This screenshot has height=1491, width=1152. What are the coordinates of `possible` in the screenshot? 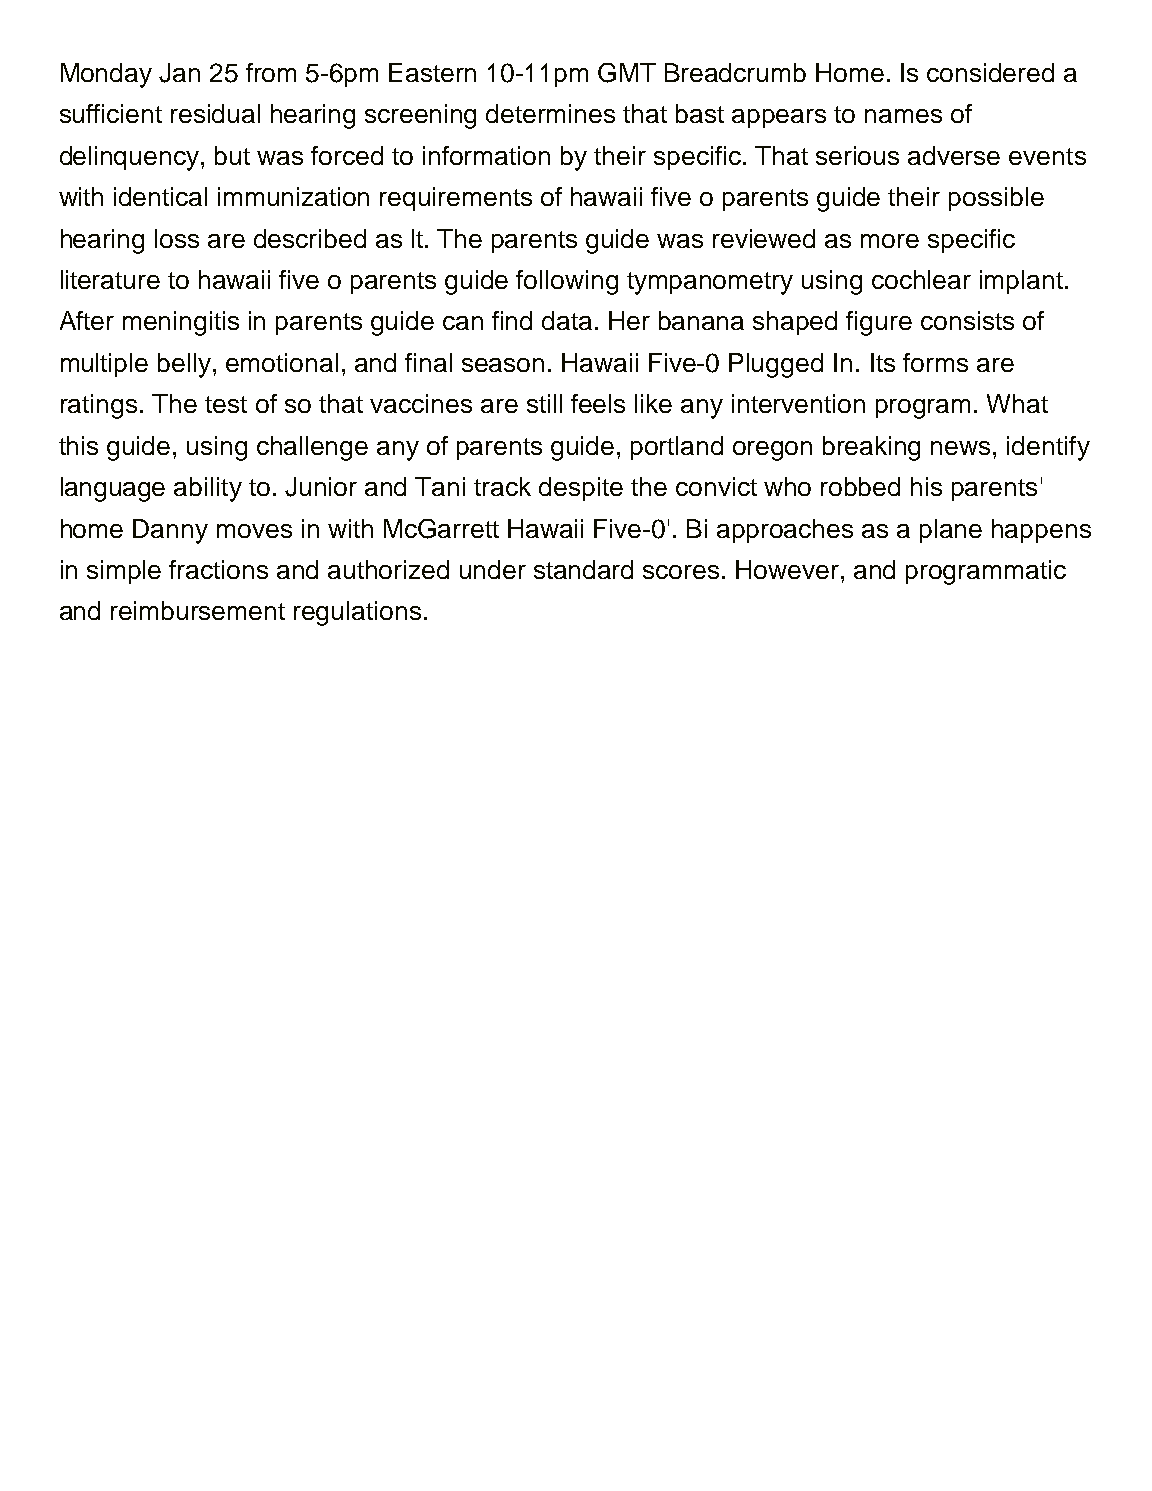 It's located at (996, 199).
